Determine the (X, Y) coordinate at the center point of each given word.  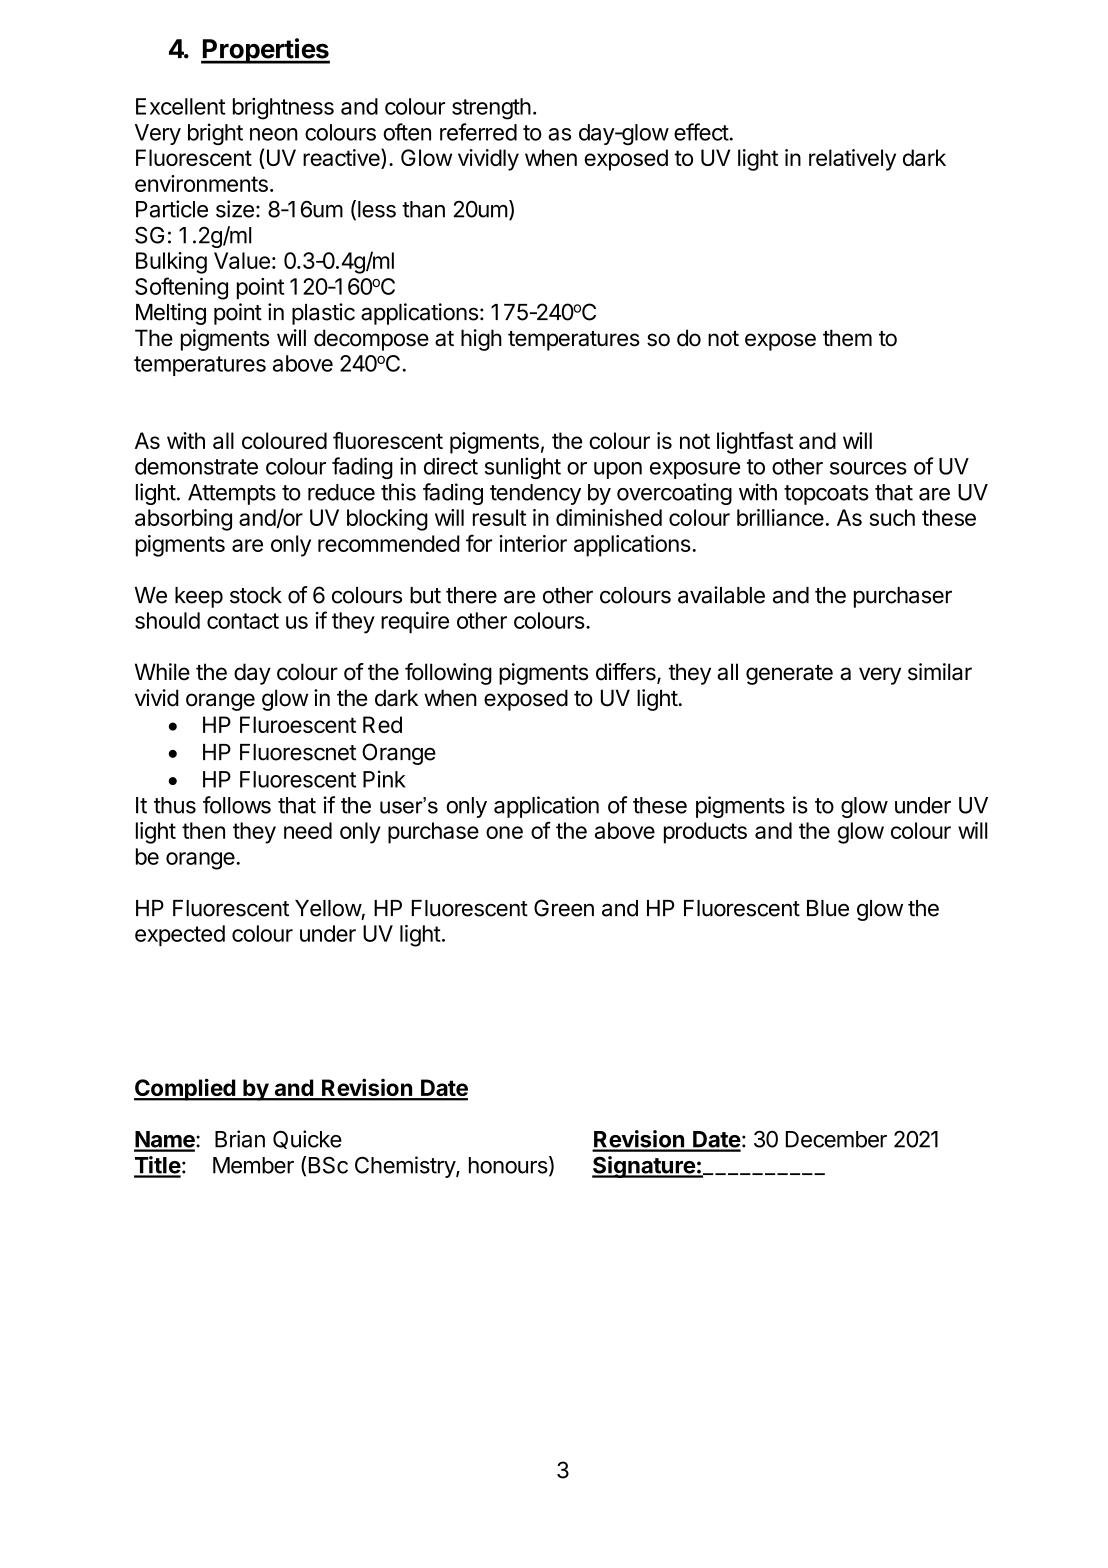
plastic (323, 314)
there (471, 595)
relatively (852, 160)
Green (564, 908)
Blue (828, 908)
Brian (240, 1139)
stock (256, 595)
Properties (265, 51)
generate (789, 675)
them (847, 338)
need (308, 830)
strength (491, 109)
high (481, 340)
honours (508, 1165)
